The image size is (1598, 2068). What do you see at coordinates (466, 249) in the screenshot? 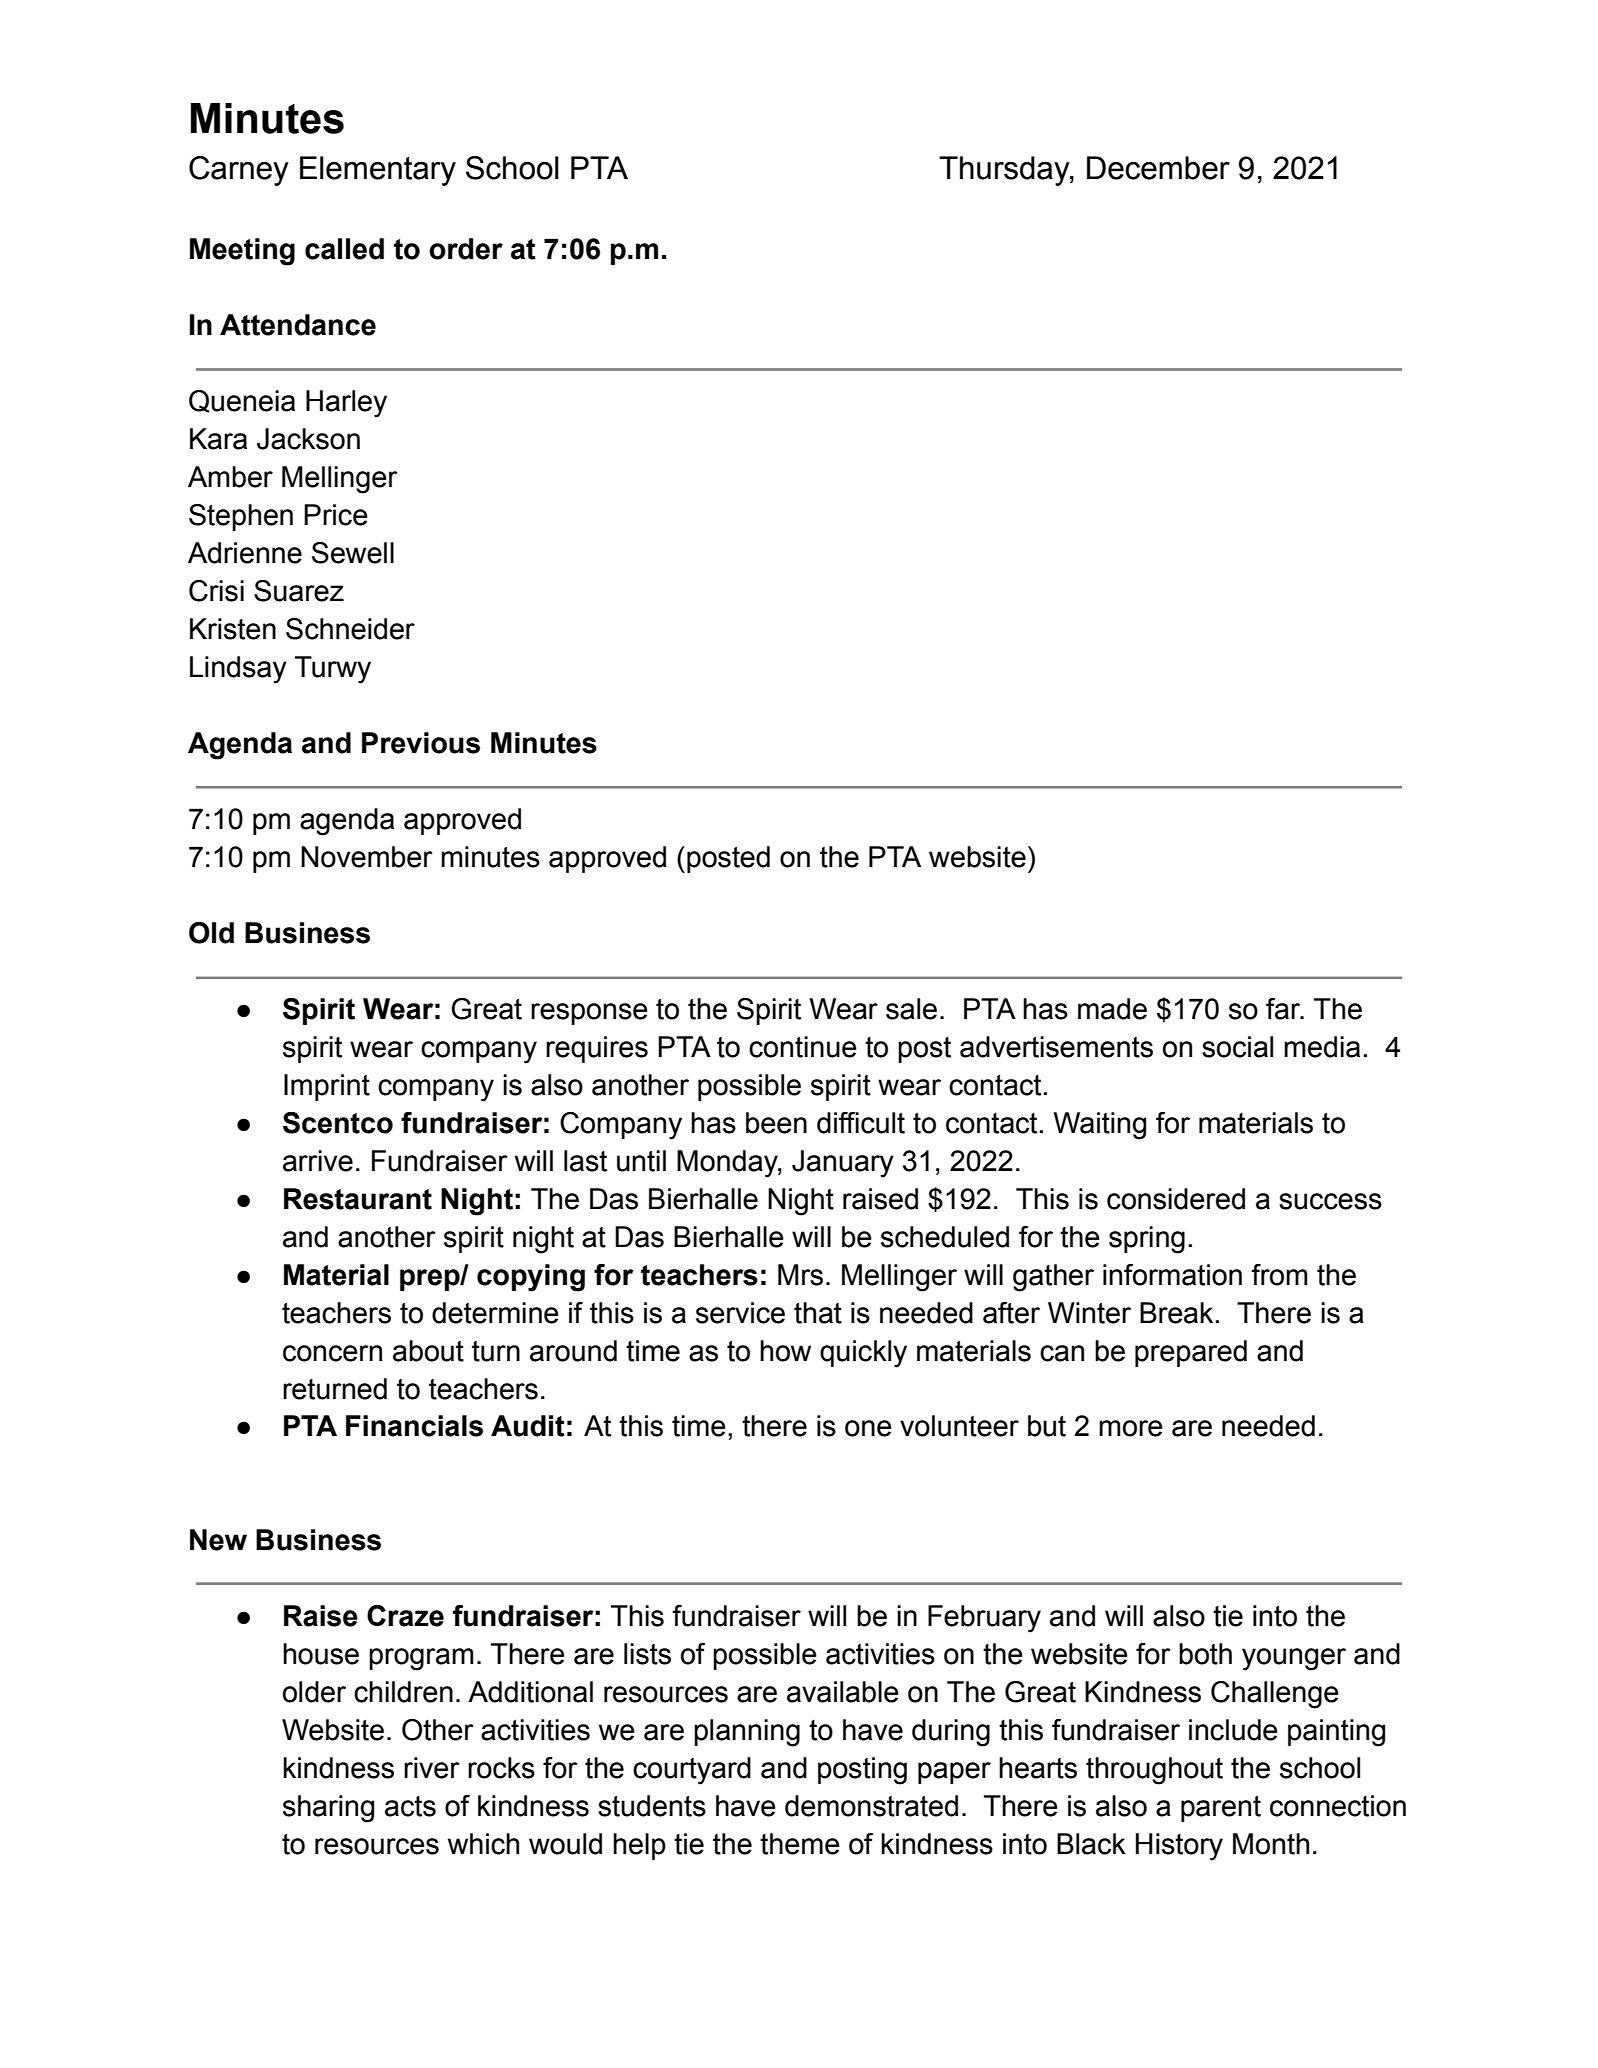
I see `order` at bounding box center [466, 249].
